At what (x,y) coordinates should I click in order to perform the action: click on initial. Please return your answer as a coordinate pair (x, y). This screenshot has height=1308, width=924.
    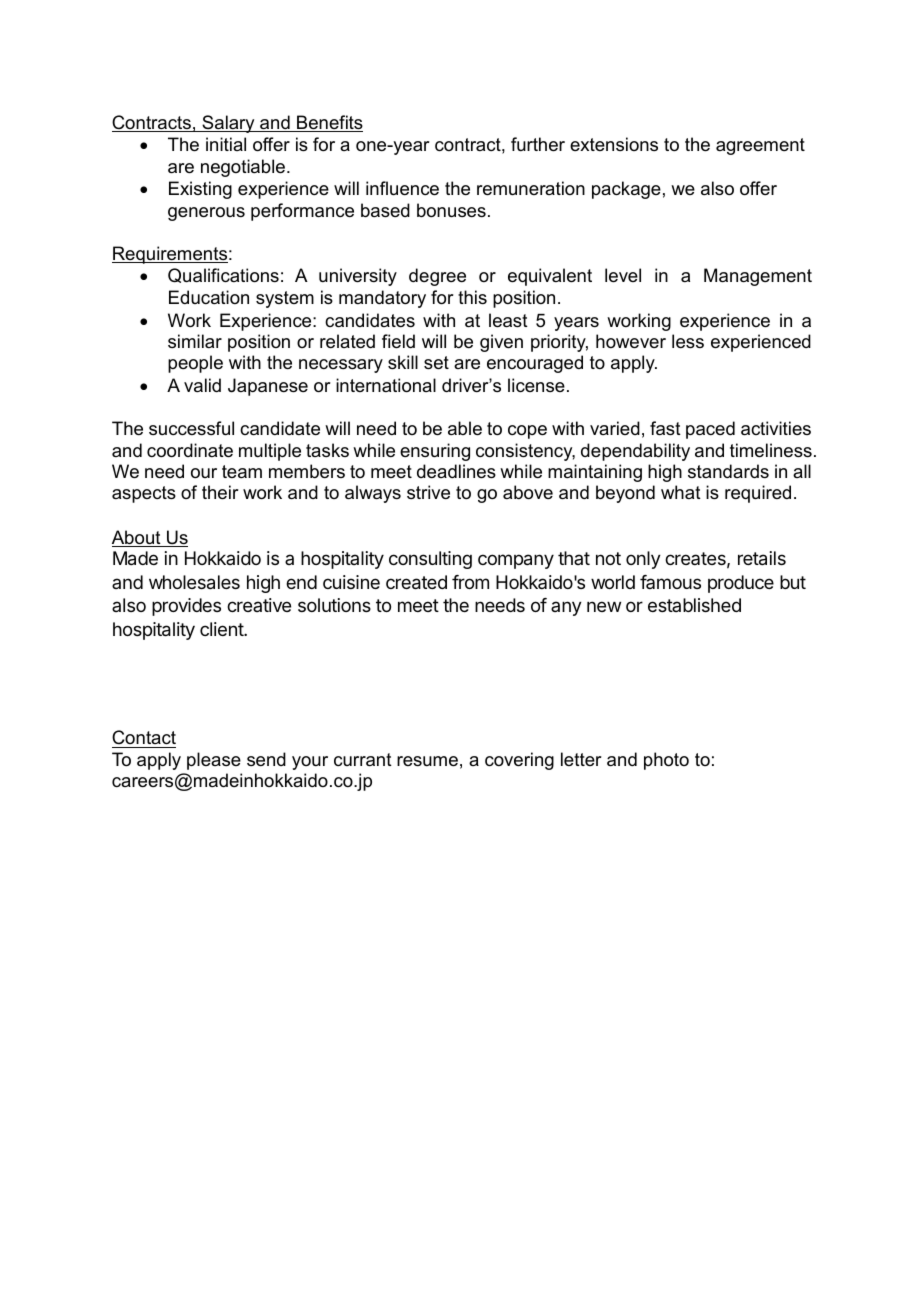
    Looking at the image, I should click on (226, 144).
